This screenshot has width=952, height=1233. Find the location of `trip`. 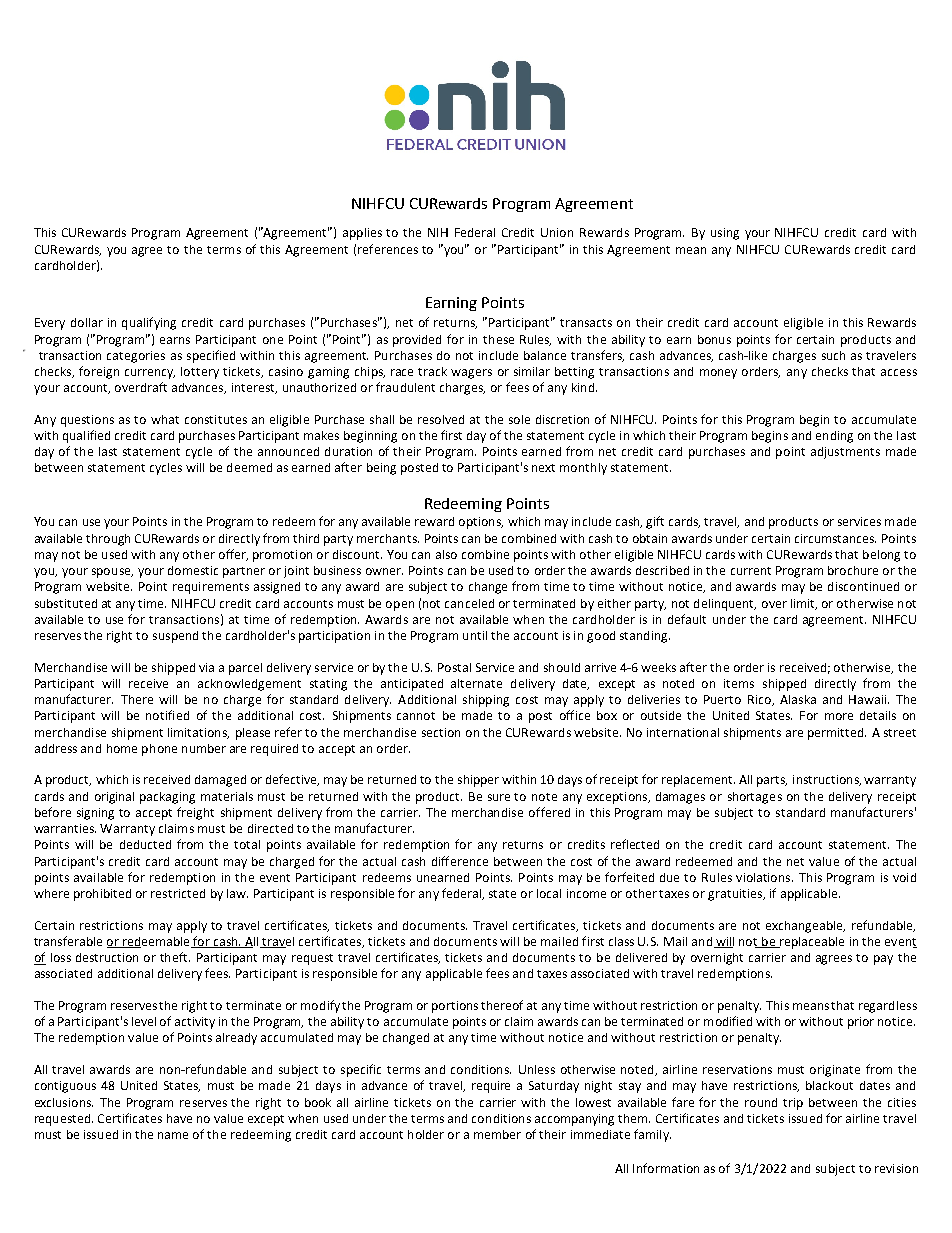

trip is located at coordinates (793, 1104).
